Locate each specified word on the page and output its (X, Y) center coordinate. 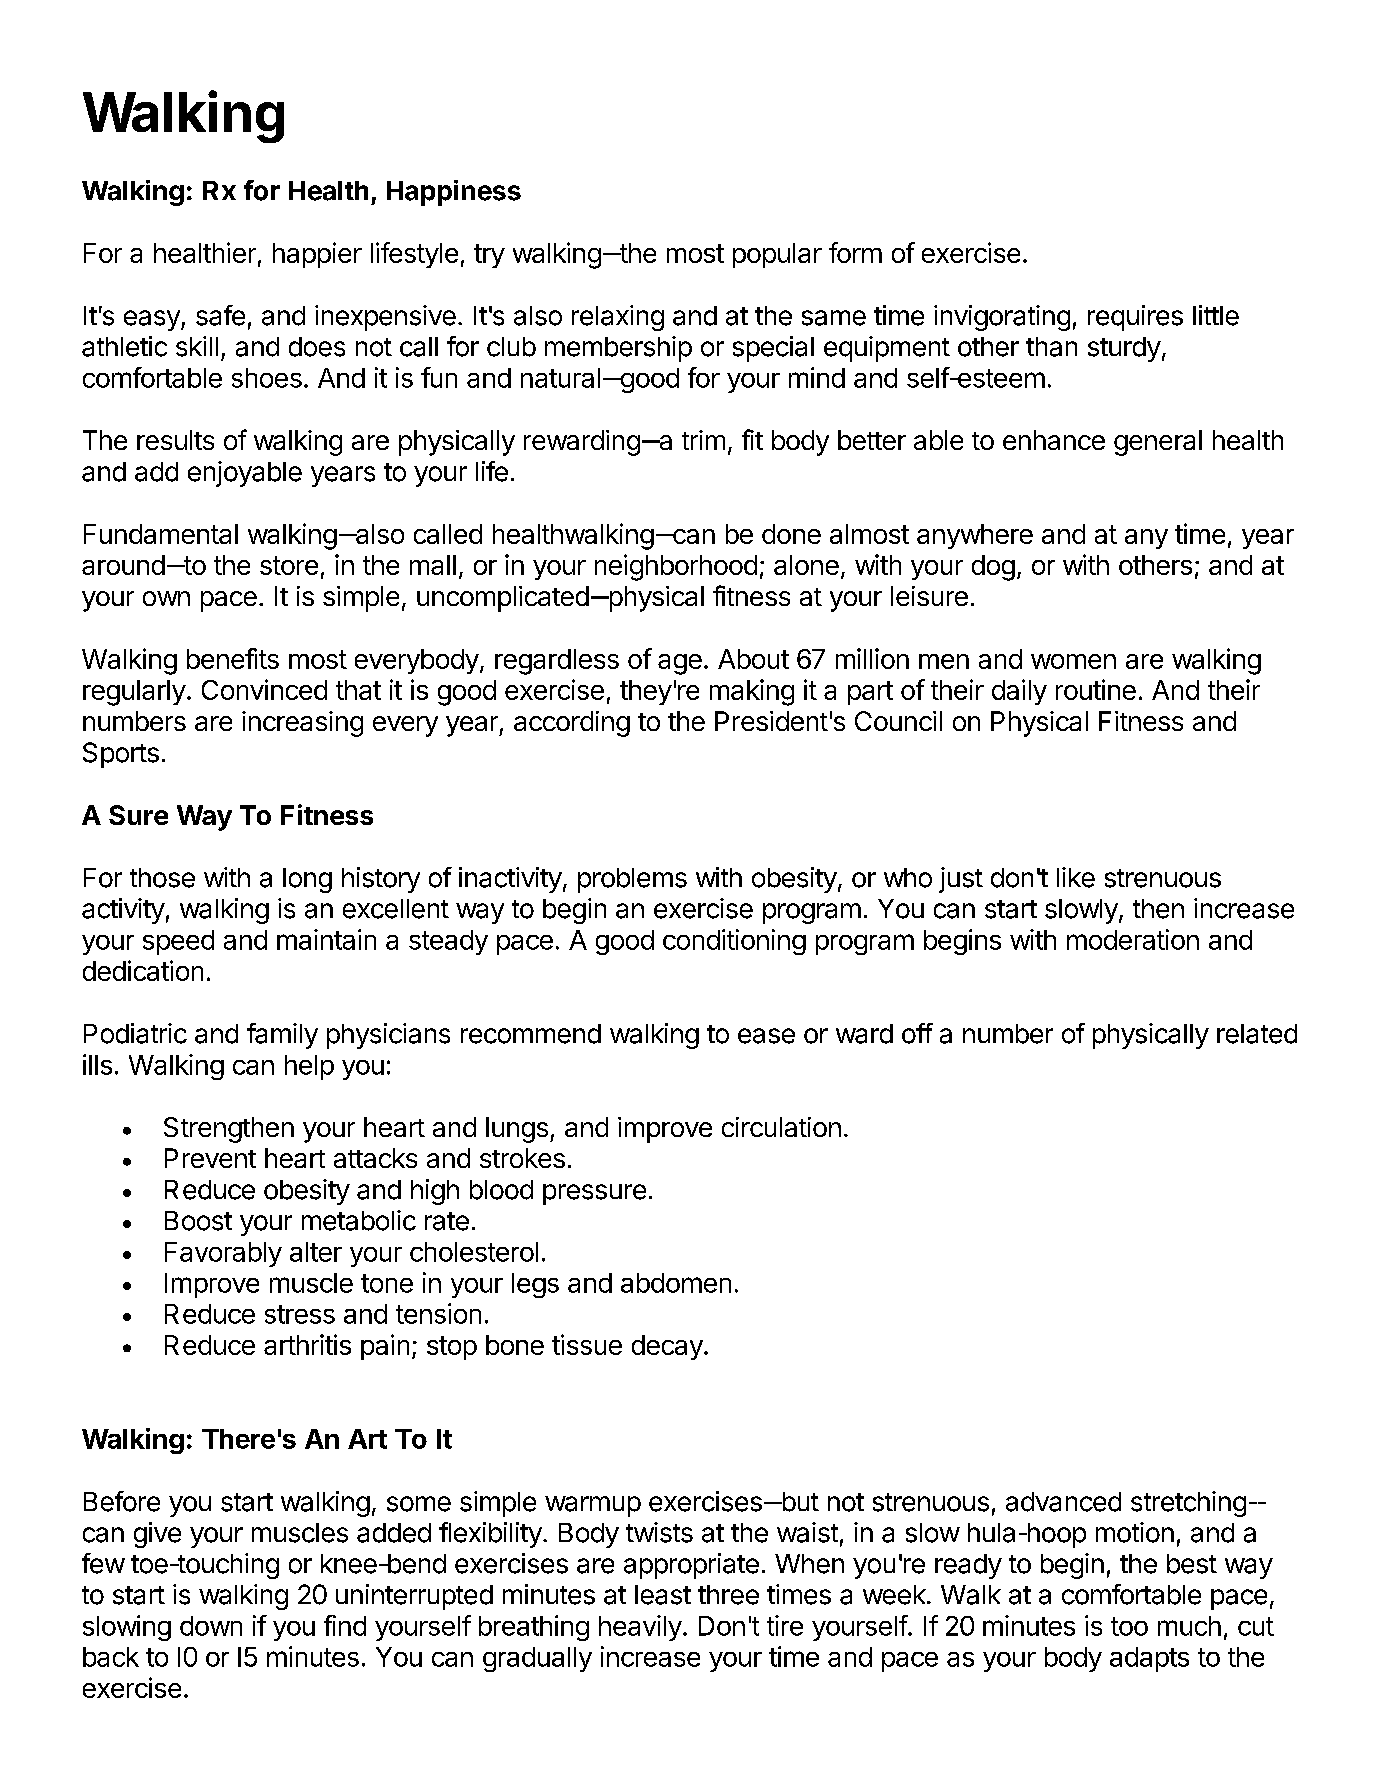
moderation (1133, 939)
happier (317, 255)
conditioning (734, 942)
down (211, 1626)
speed (178, 942)
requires (1135, 318)
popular (777, 255)
